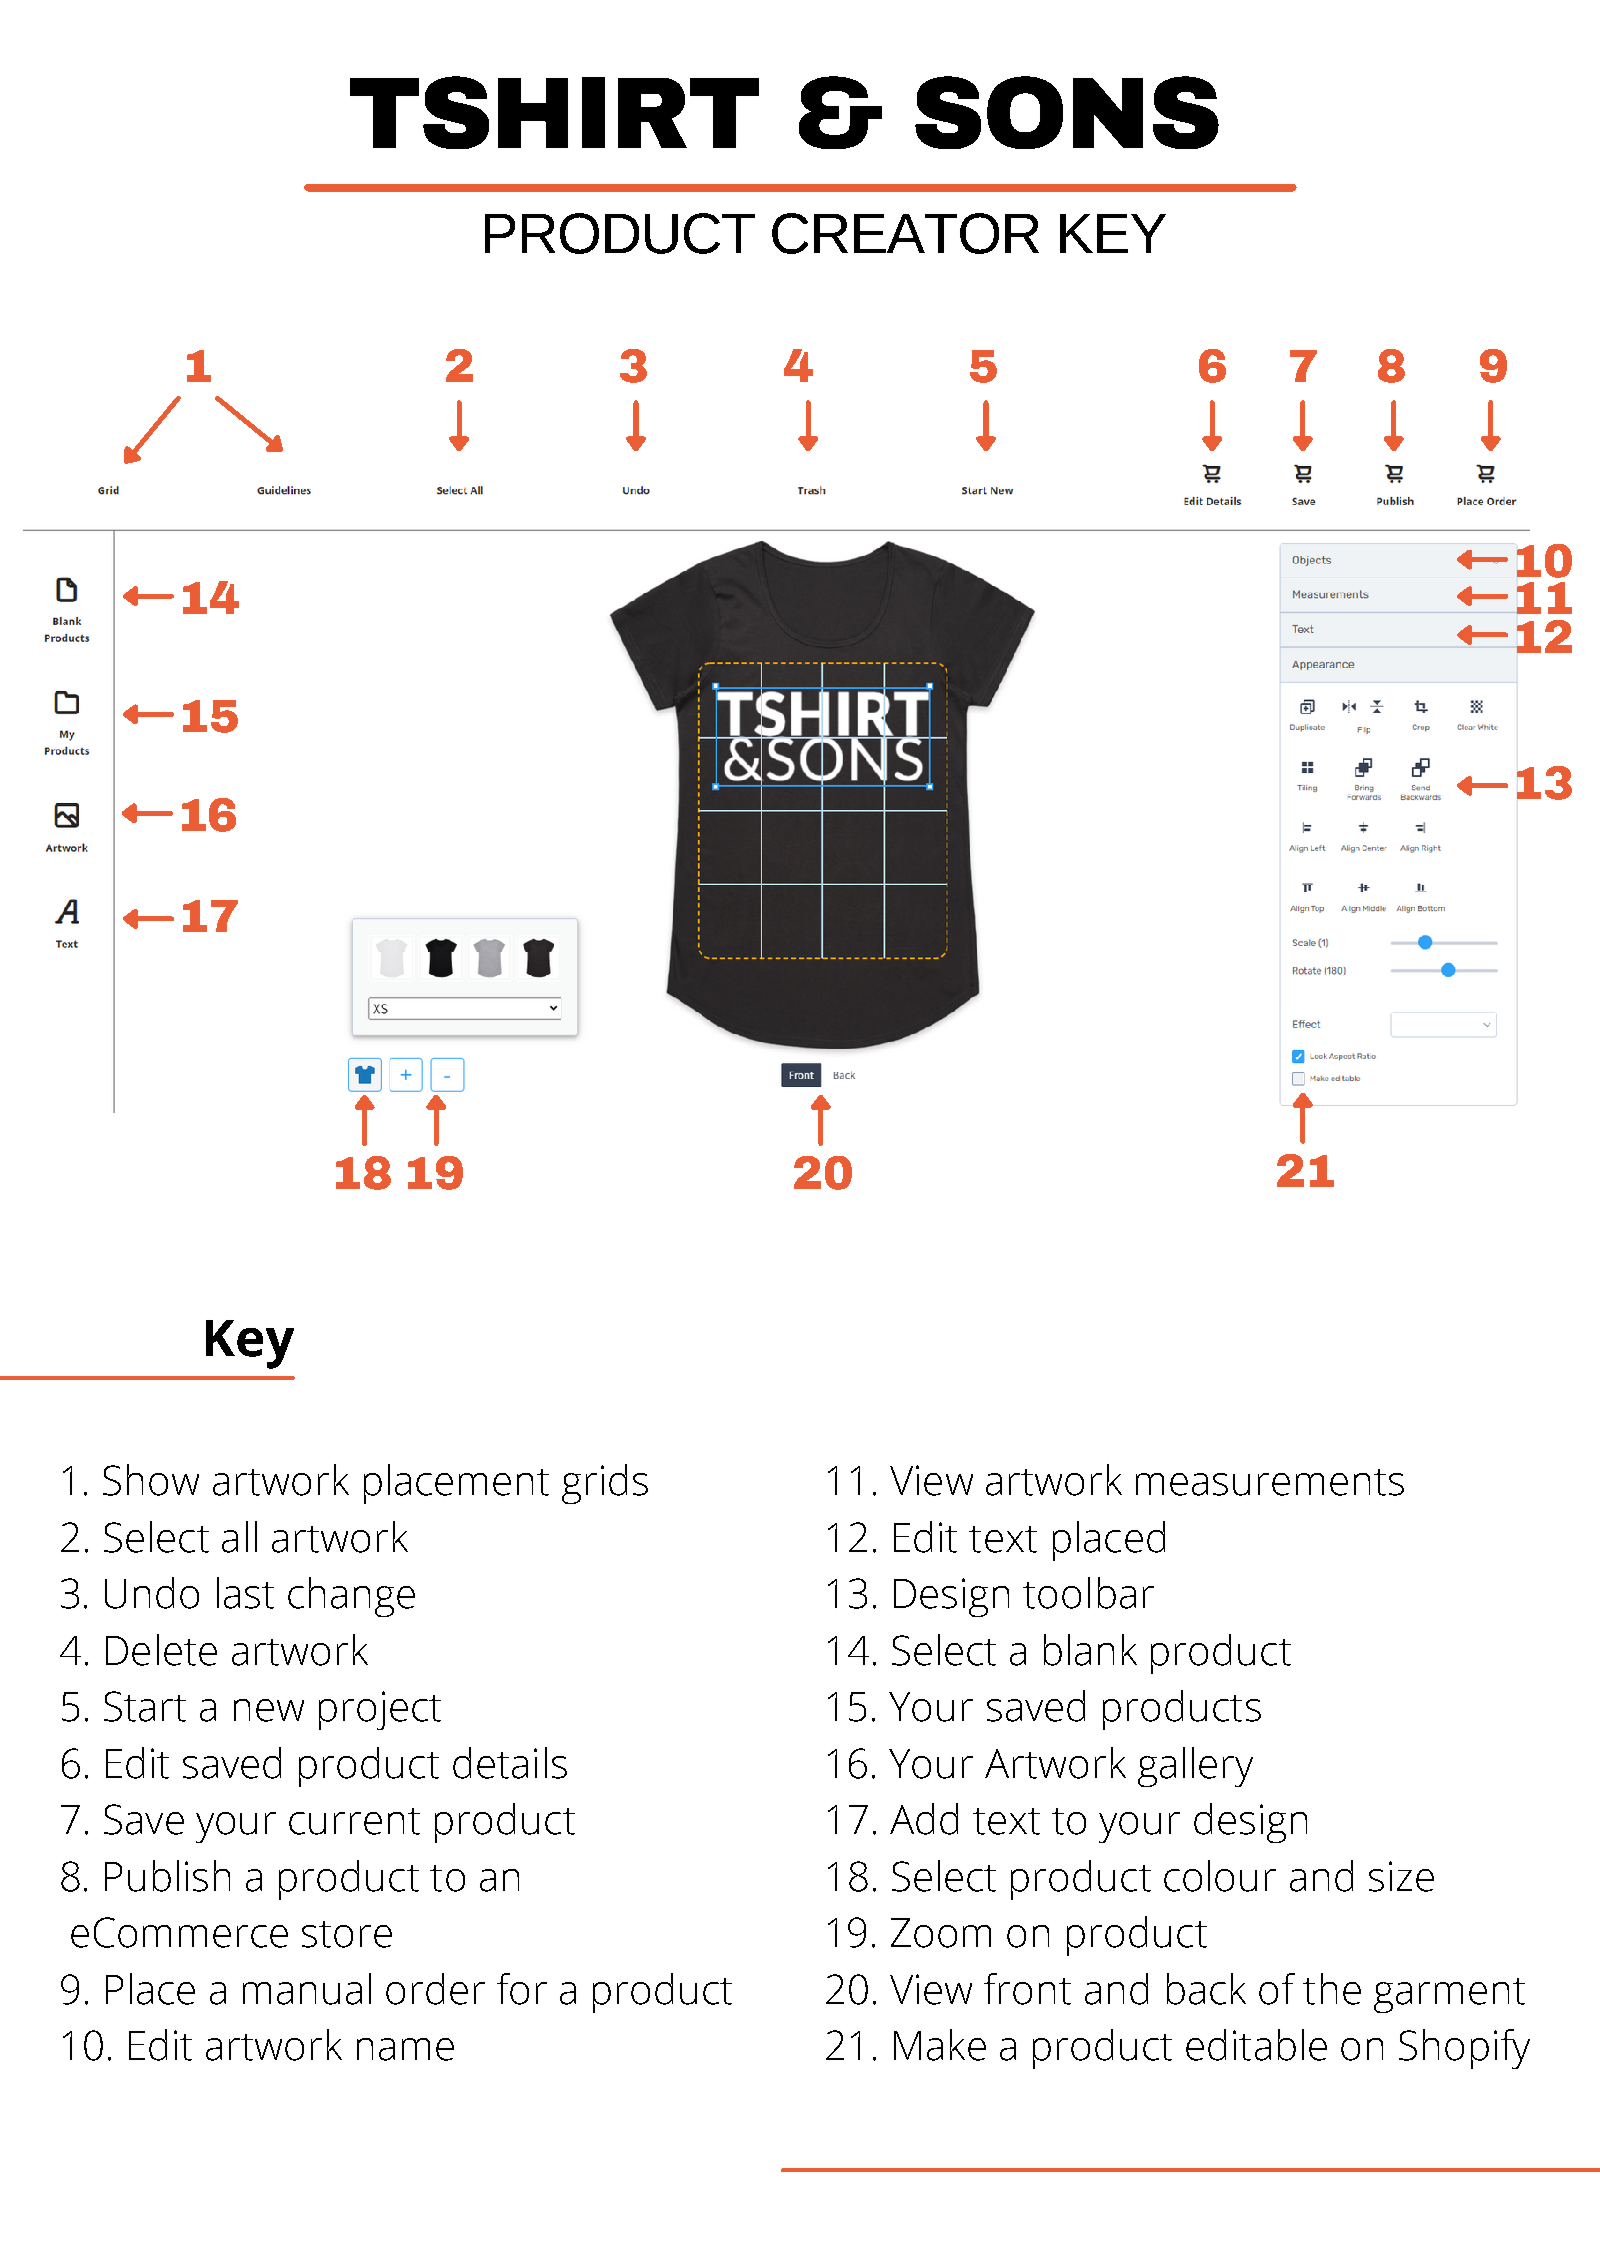  Describe the element at coordinates (940, 2045) in the page. I see `Make` at that location.
